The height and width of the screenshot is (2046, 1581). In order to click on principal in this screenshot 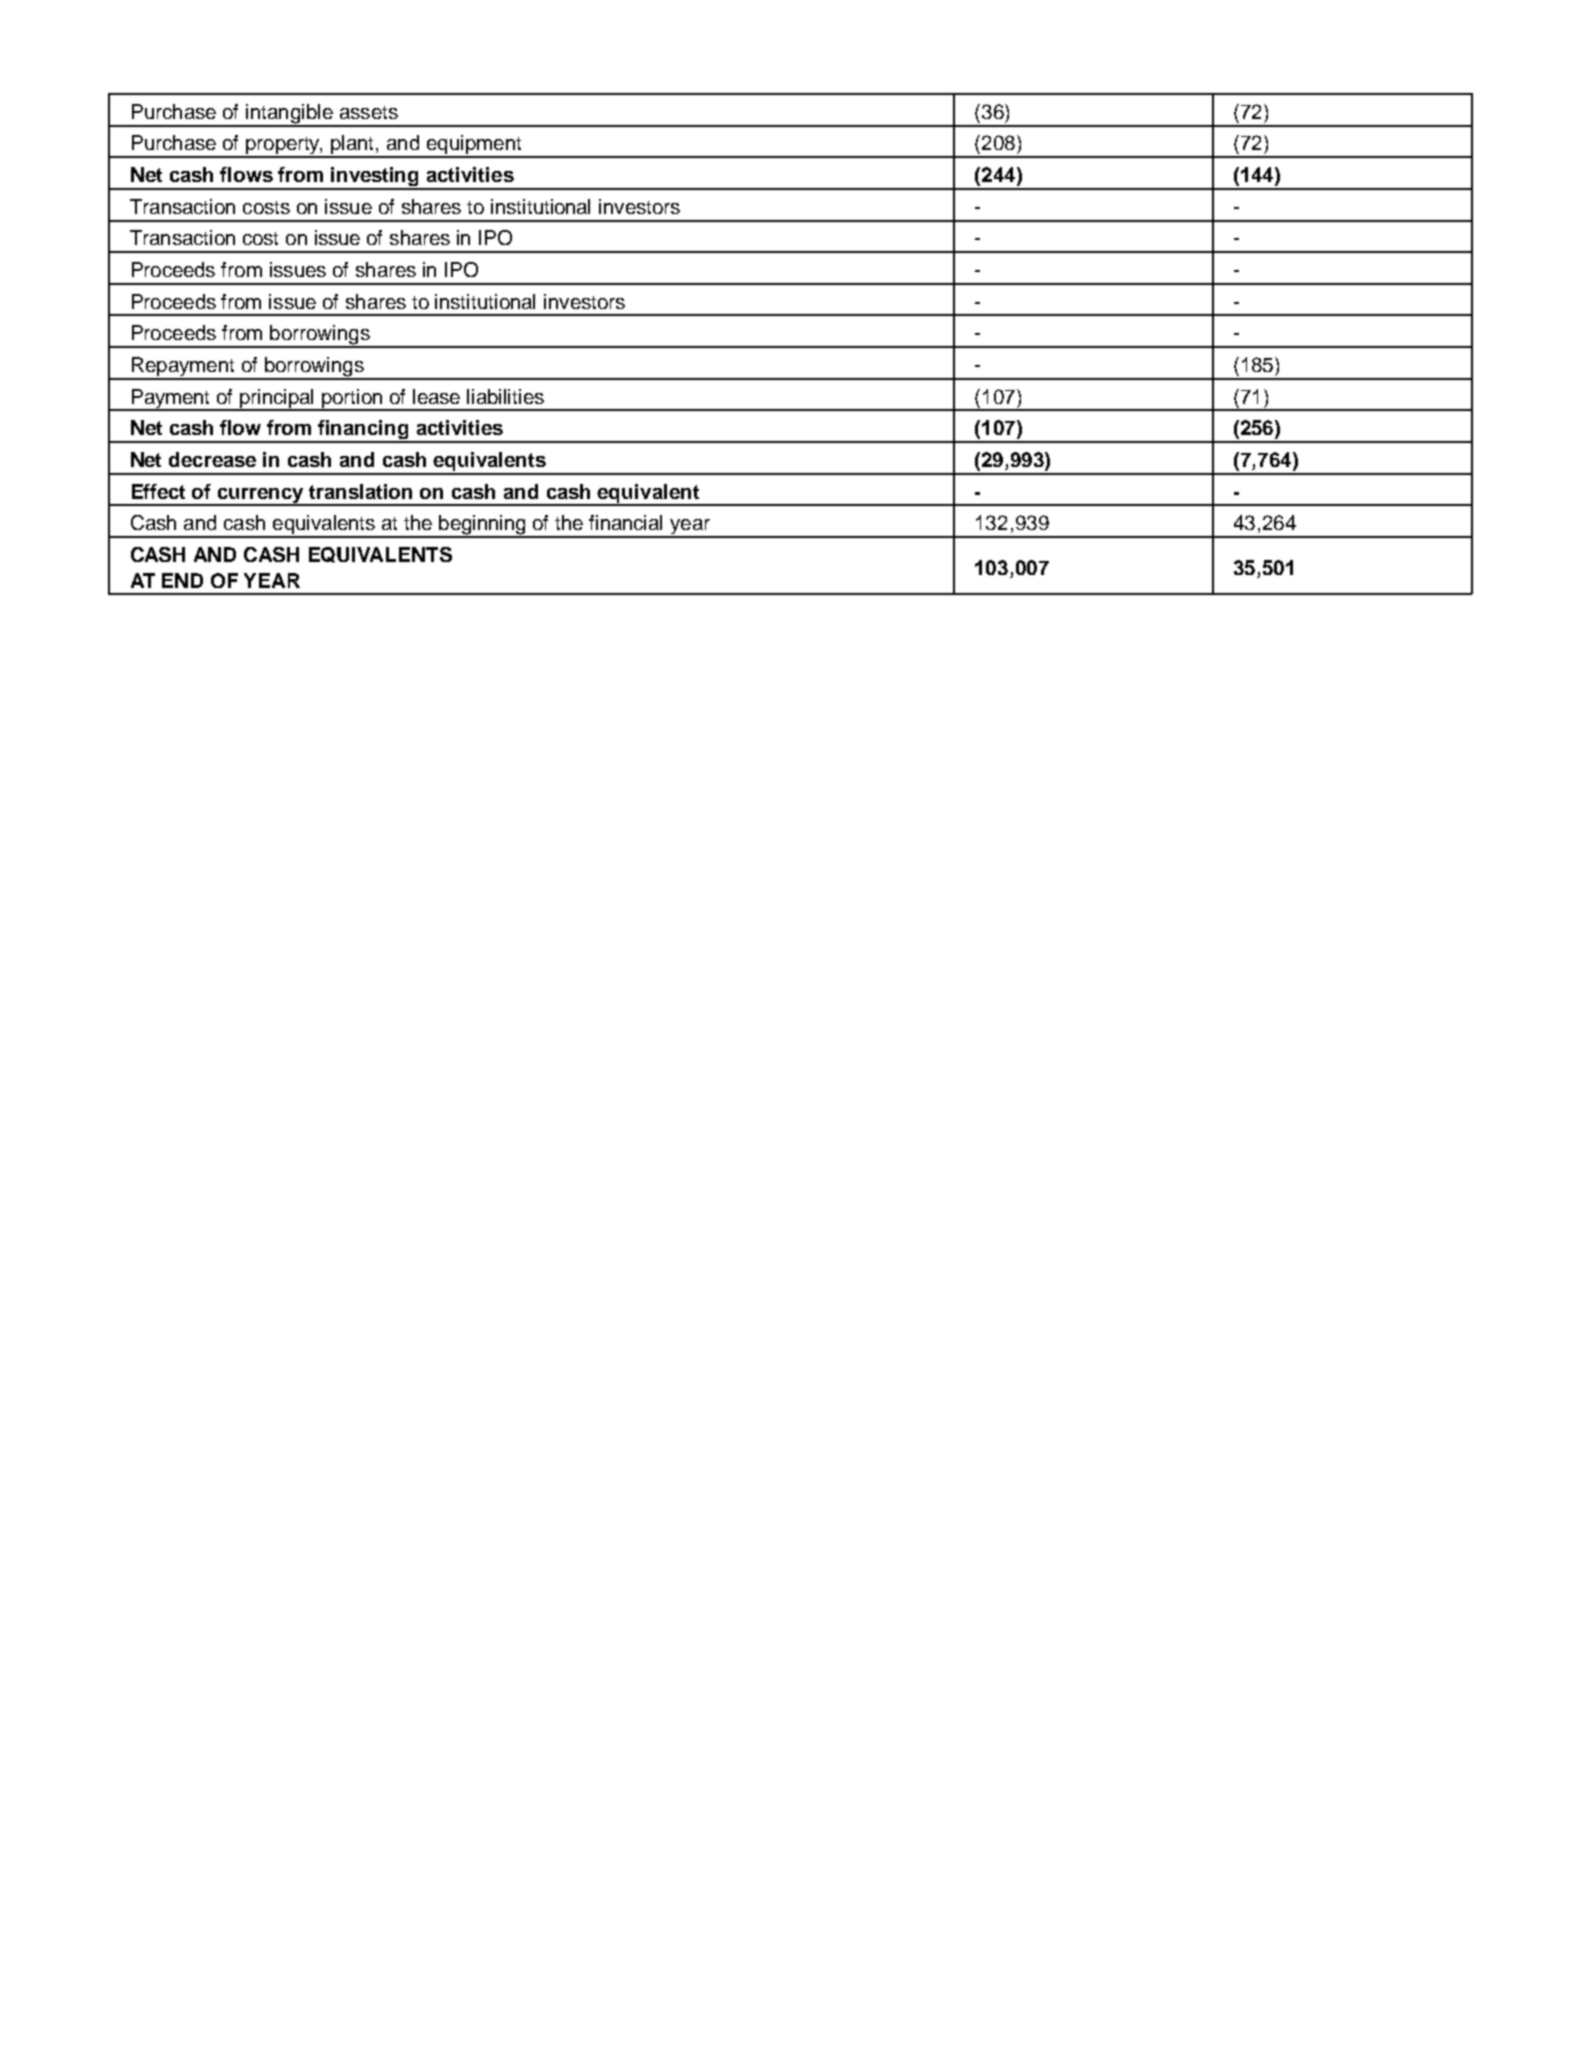, I will do `click(277, 399)`.
